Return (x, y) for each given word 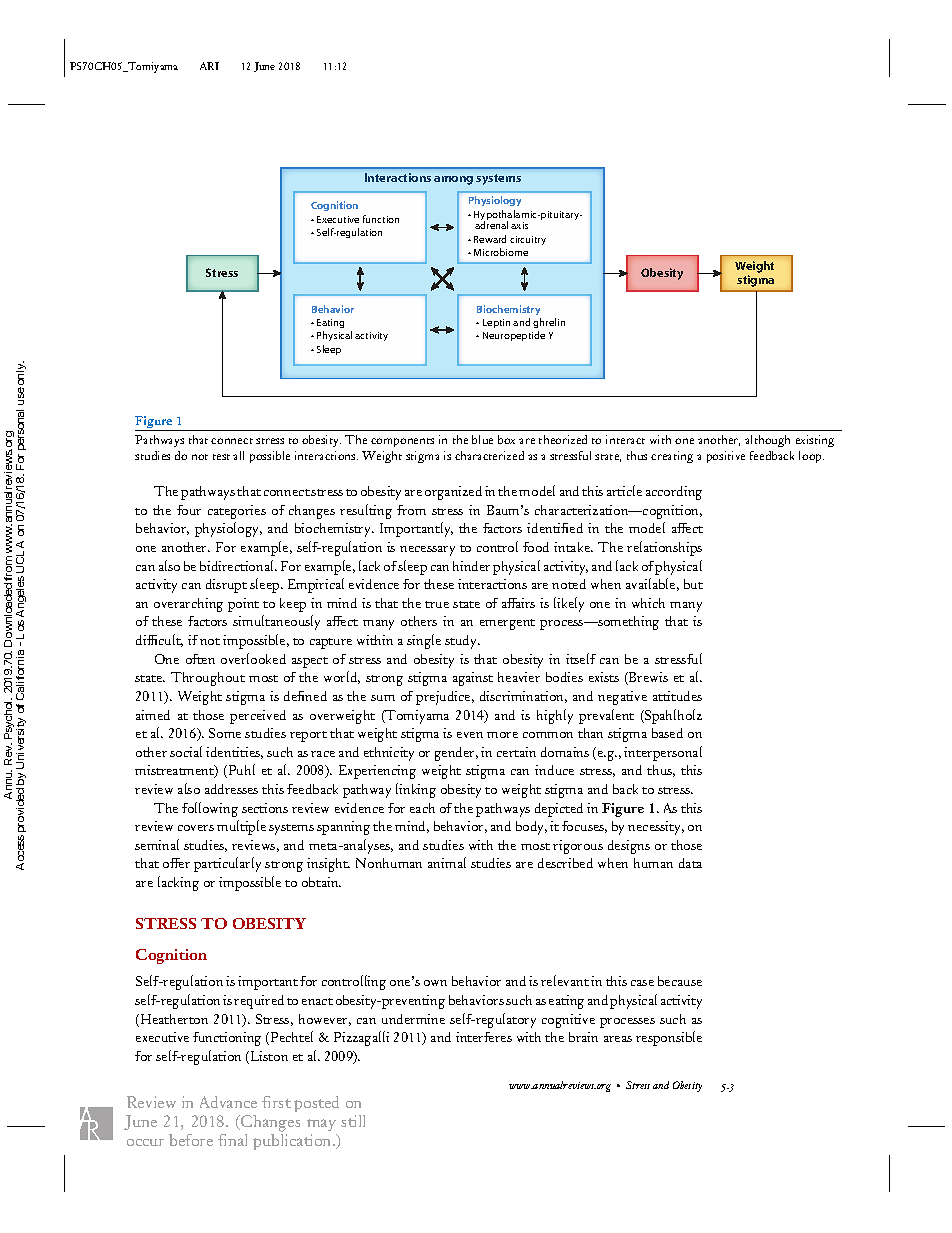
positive (726, 457)
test (221, 457)
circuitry (528, 240)
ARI (209, 66)
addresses (231, 789)
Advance (228, 1102)
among (453, 180)
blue (482, 439)
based (667, 733)
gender (456, 754)
